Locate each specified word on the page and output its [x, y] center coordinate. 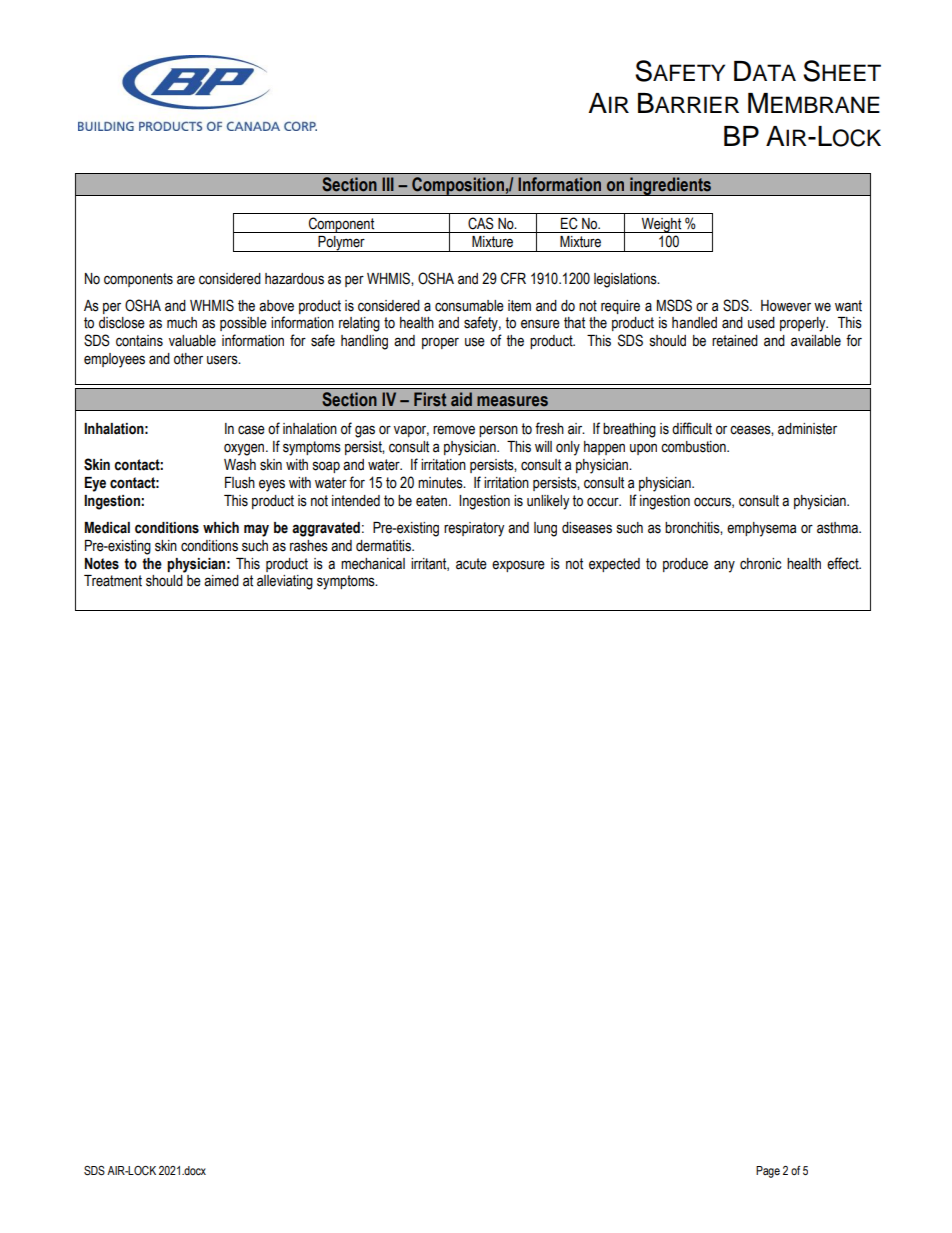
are [186, 280]
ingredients [670, 186]
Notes [102, 564]
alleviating [285, 582]
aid [461, 399]
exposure [518, 566]
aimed [221, 581]
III [388, 184]
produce [685, 565]
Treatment [113, 581]
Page [768, 1172]
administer [807, 429]
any [724, 566]
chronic [761, 564]
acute [471, 564]
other [188, 359]
